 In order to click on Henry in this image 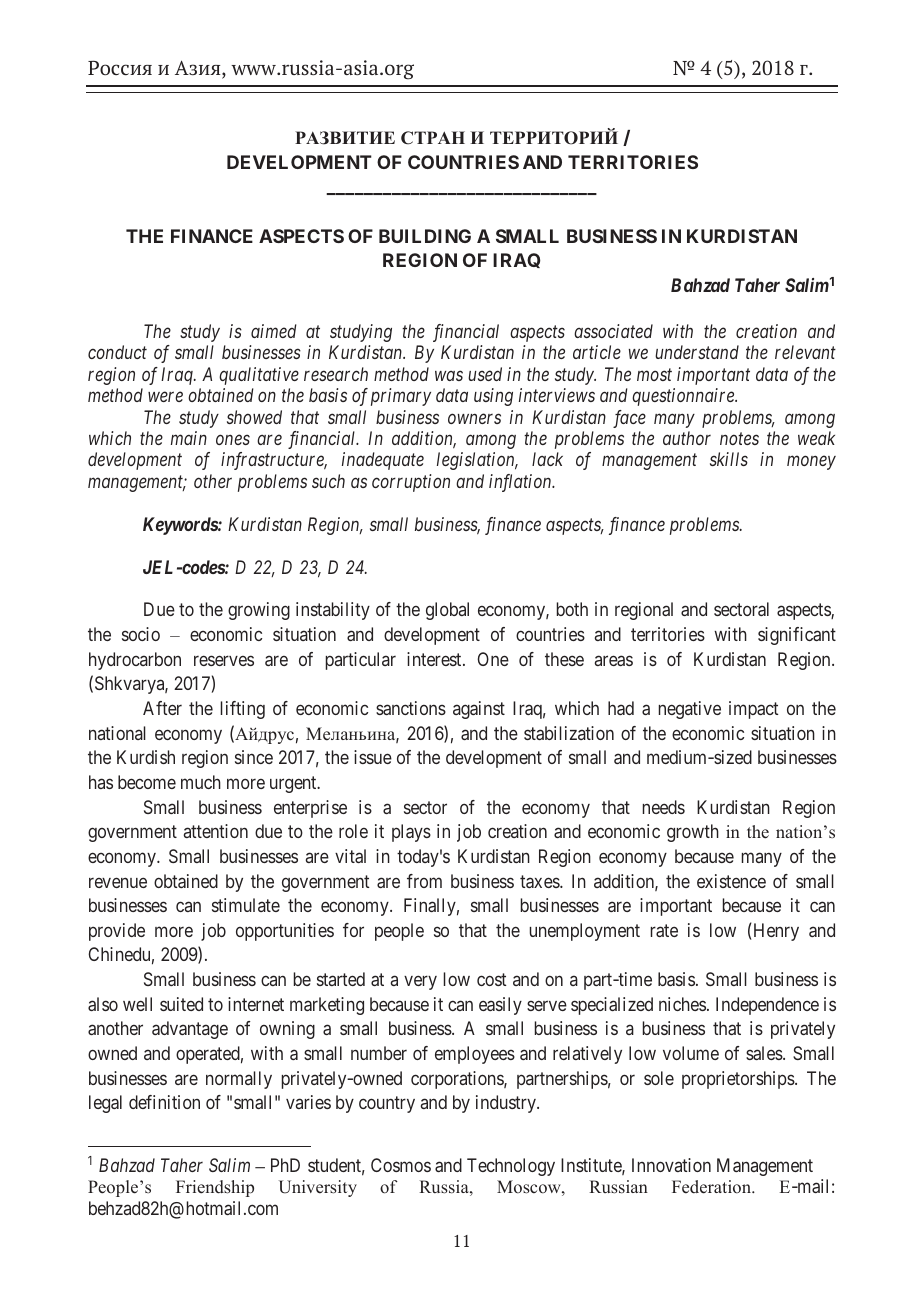, I will do `click(775, 932)`.
